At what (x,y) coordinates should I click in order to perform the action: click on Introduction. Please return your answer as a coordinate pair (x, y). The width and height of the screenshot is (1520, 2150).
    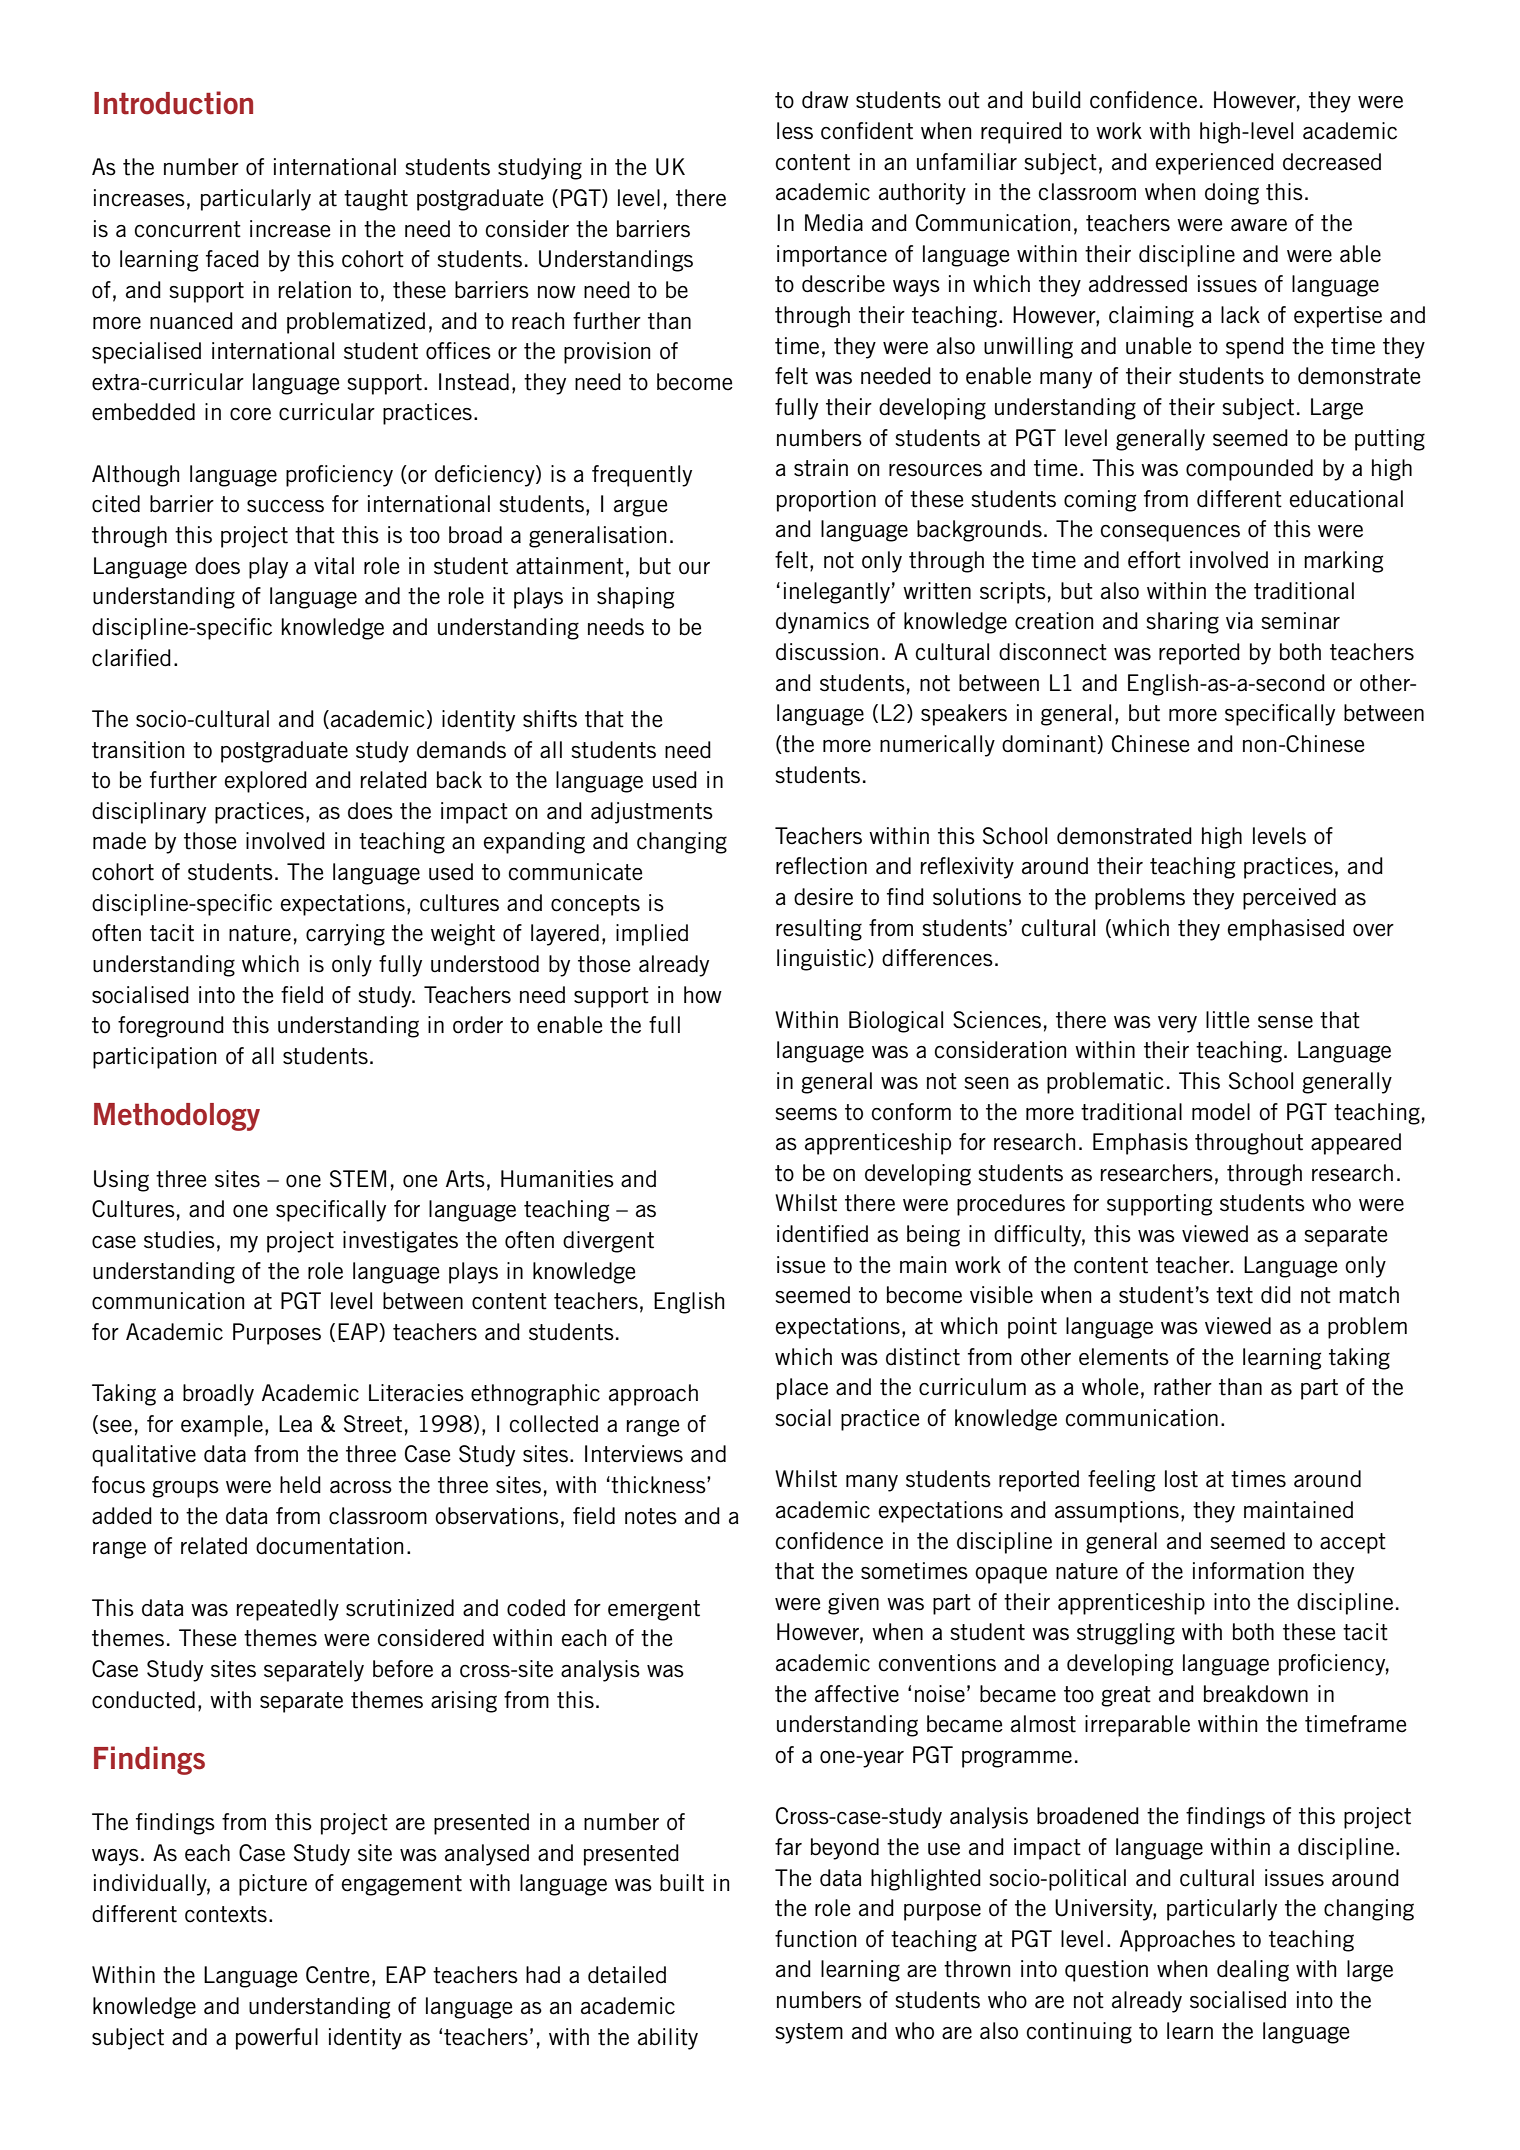
    Looking at the image, I should click on (173, 103).
